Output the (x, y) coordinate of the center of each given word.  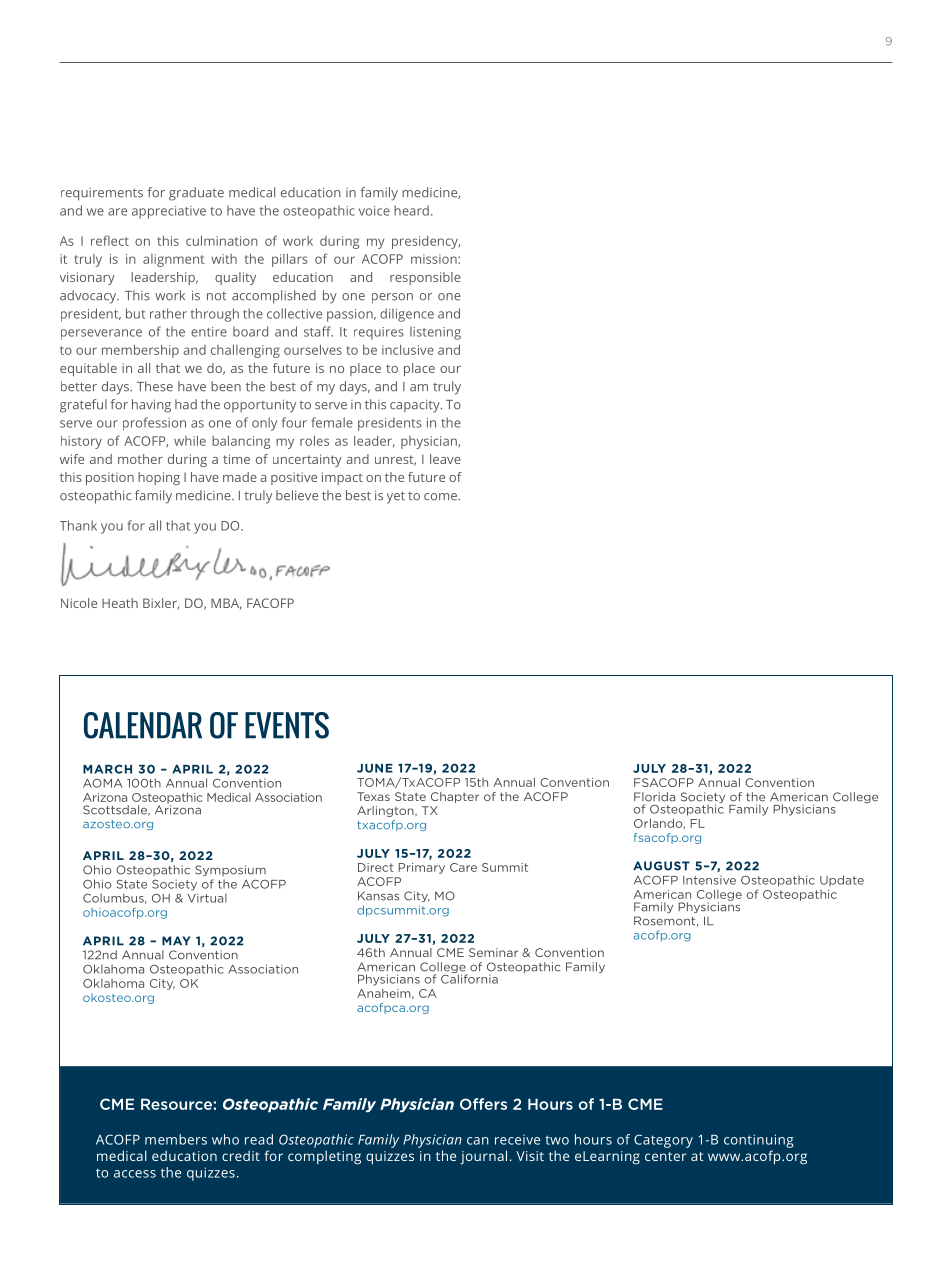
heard (411, 210)
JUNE (375, 768)
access (135, 1174)
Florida (654, 797)
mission (435, 259)
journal (483, 1157)
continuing (759, 1141)
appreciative (169, 212)
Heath (120, 603)
